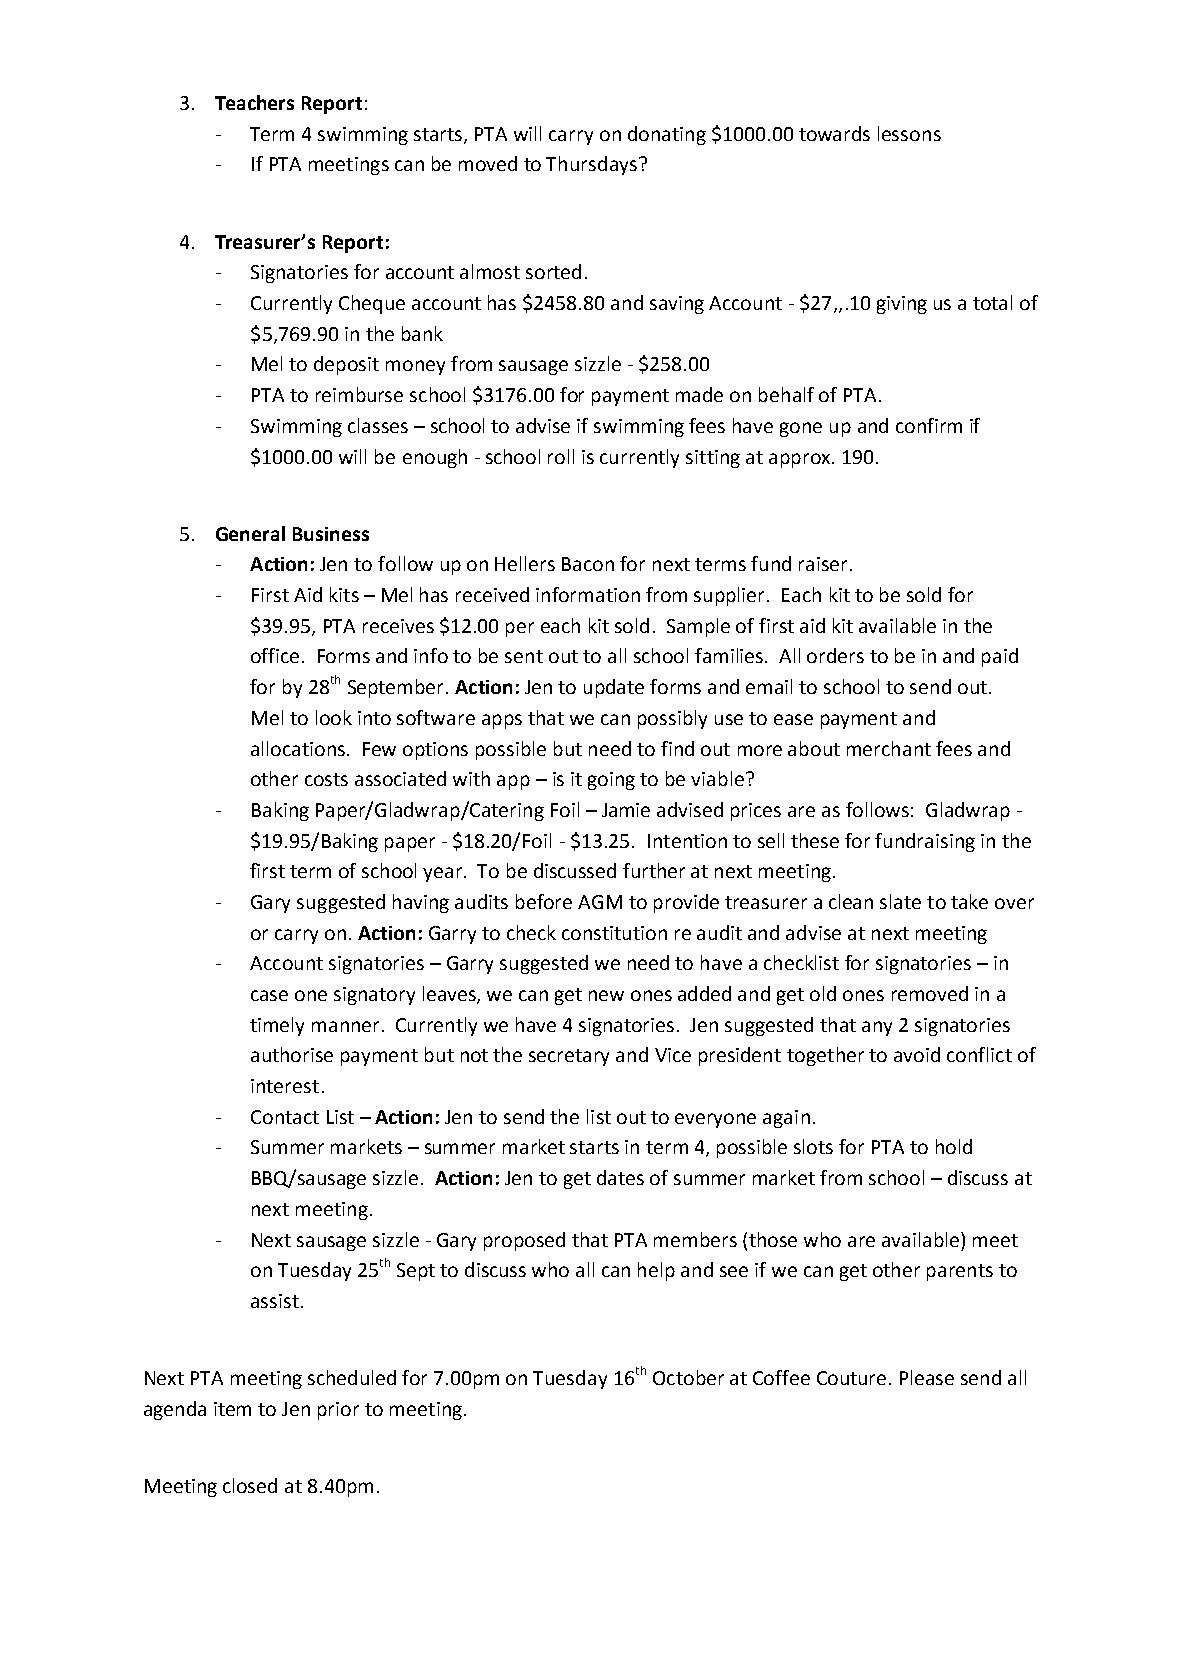  I want to click on Contact, so click(285, 1117).
